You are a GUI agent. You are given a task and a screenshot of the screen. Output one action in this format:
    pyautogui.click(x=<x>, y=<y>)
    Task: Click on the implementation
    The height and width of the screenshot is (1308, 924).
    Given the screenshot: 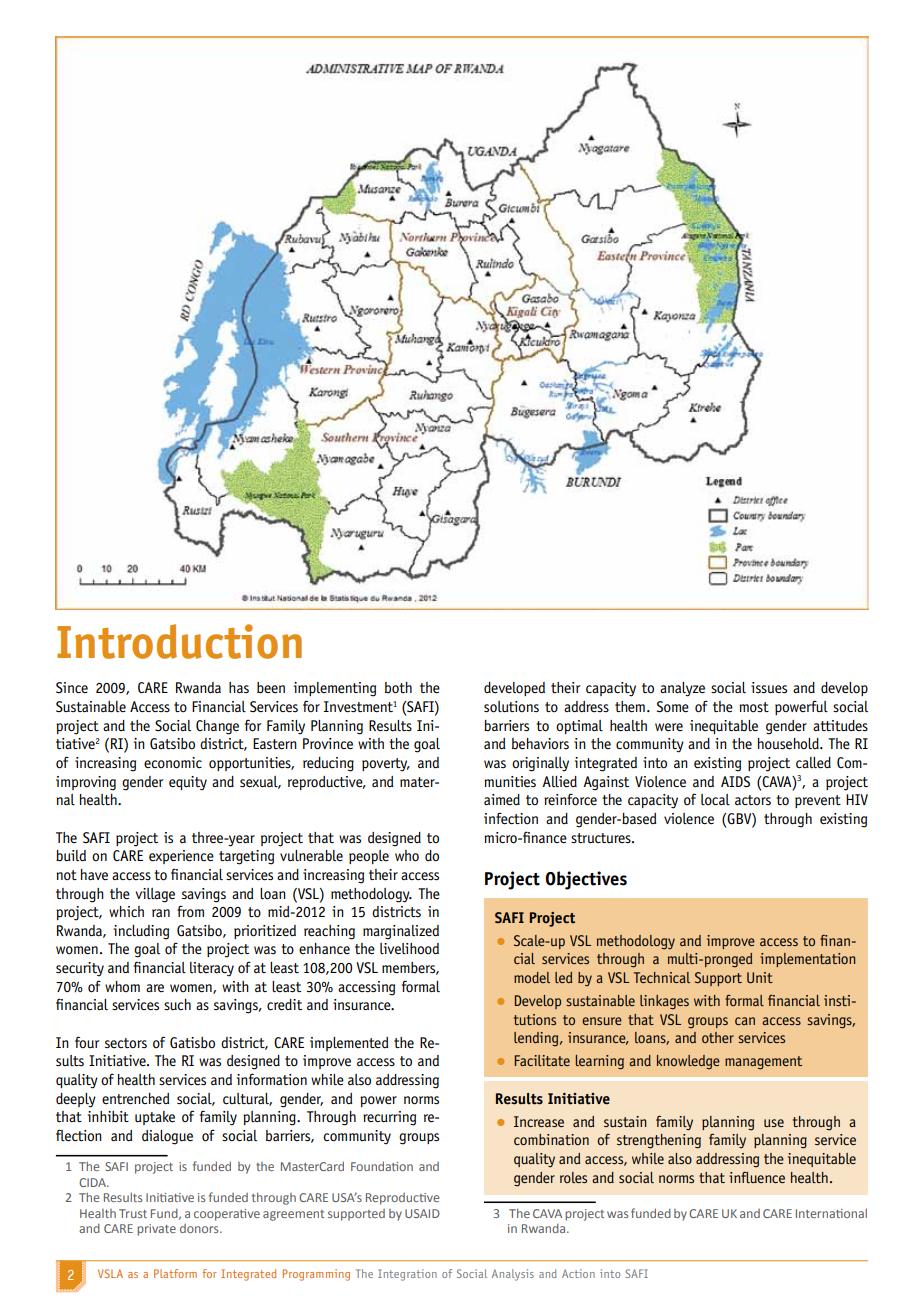 What is the action you would take?
    pyautogui.click(x=807, y=960)
